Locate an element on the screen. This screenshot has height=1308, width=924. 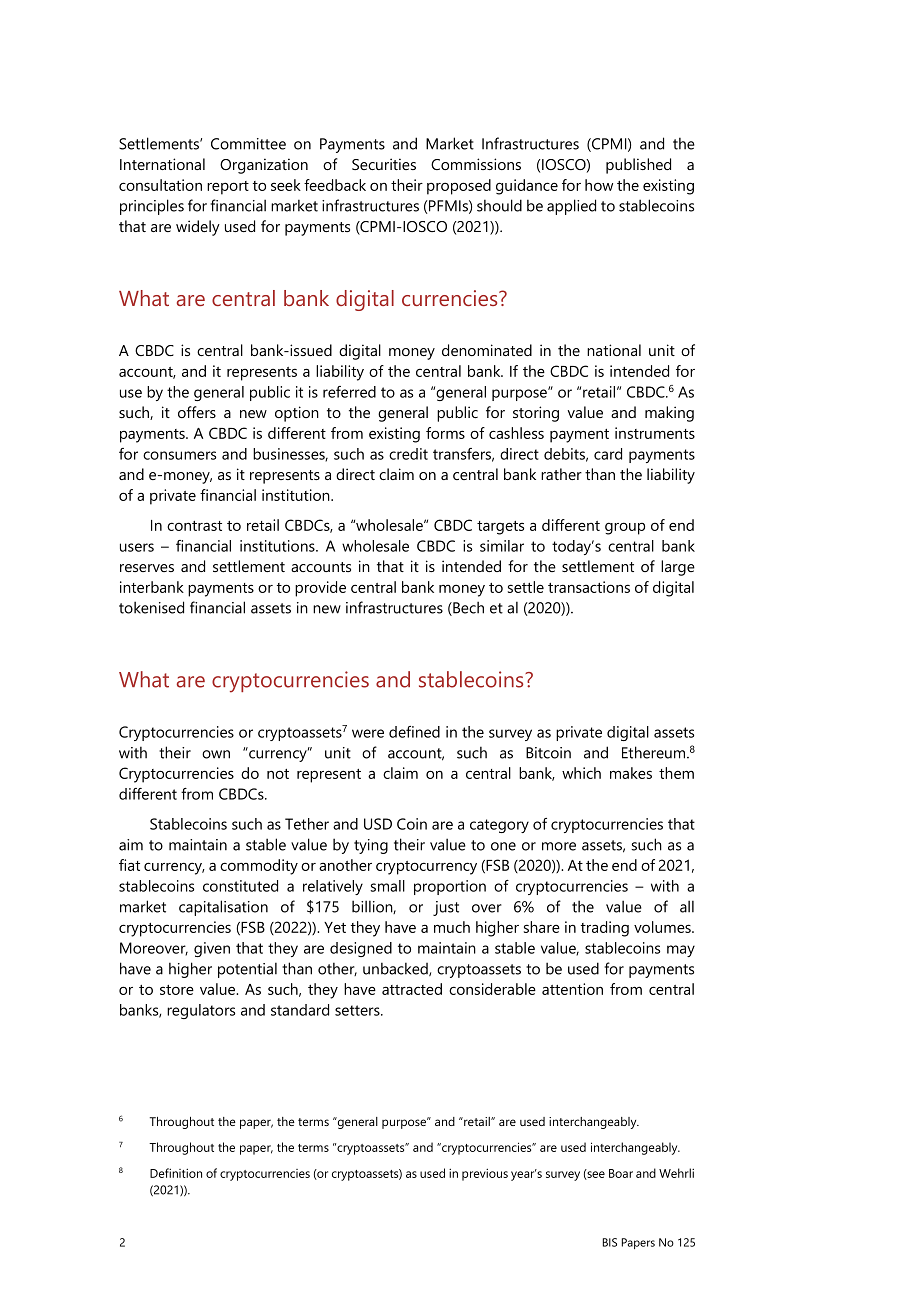
Definition is located at coordinates (176, 1173).
